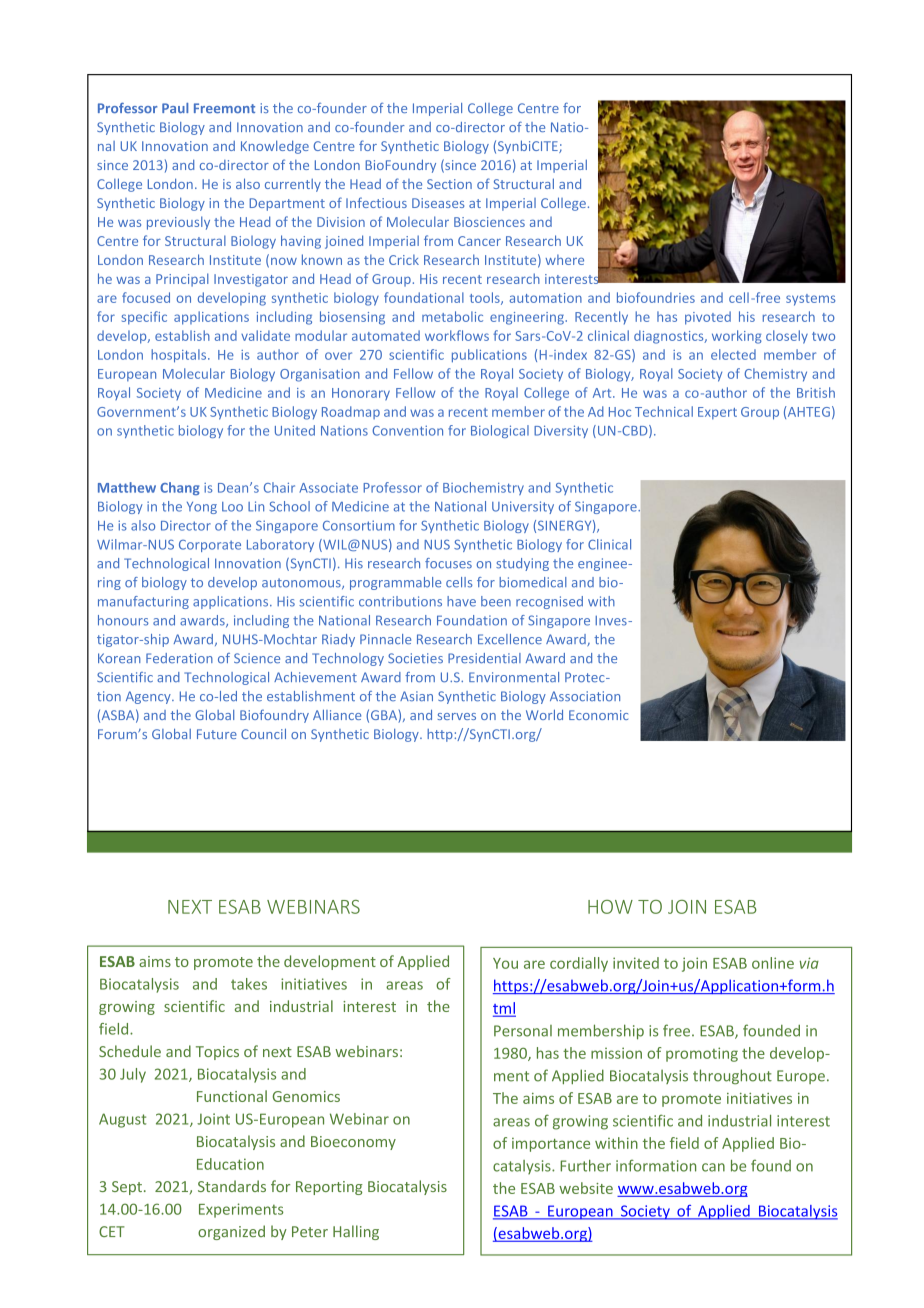 The height and width of the screenshot is (1308, 924). What do you see at coordinates (438, 203) in the screenshot?
I see `Diseases` at bounding box center [438, 203].
